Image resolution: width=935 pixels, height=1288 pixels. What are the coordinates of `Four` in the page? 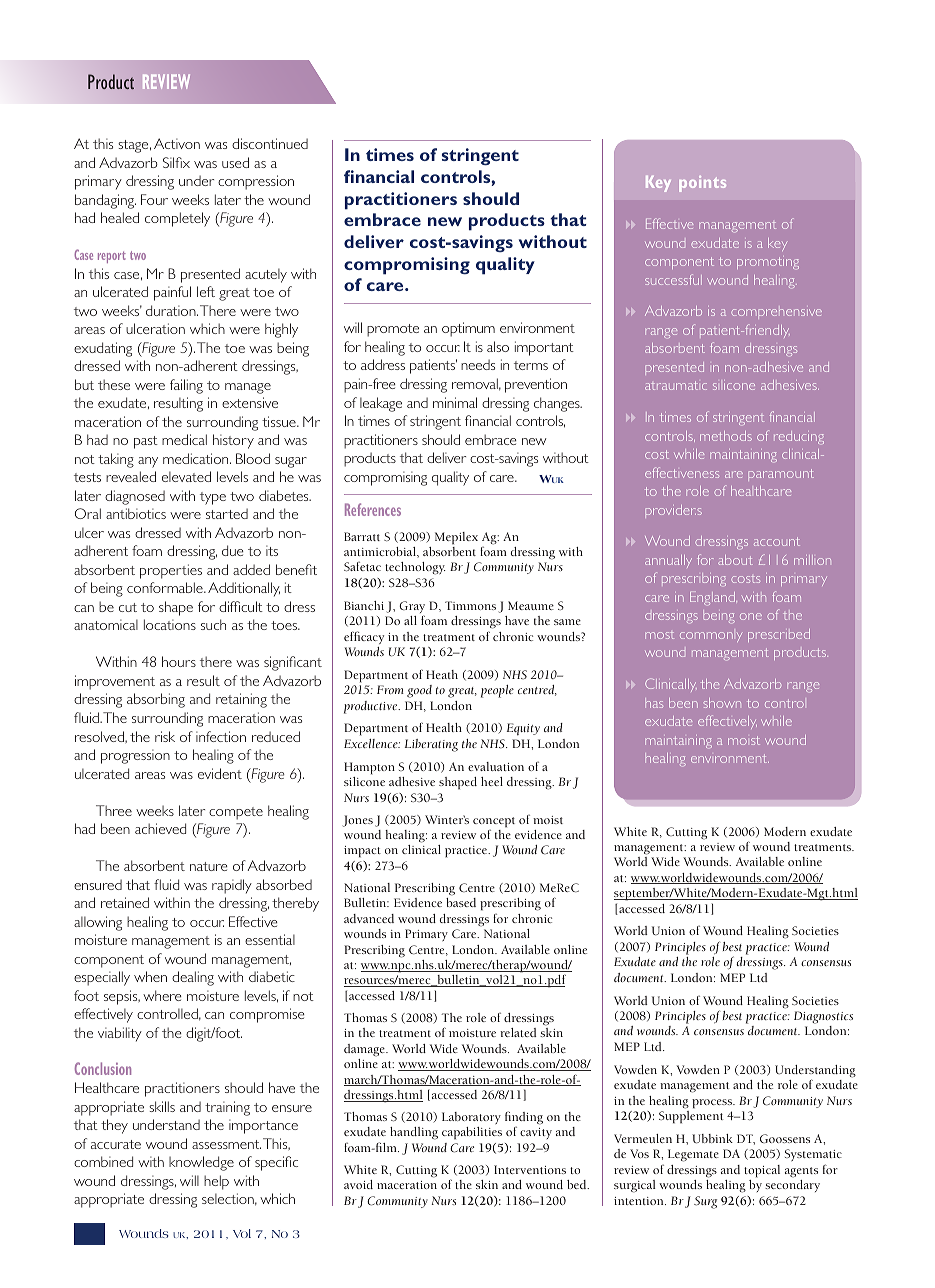 It's located at (154, 199).
